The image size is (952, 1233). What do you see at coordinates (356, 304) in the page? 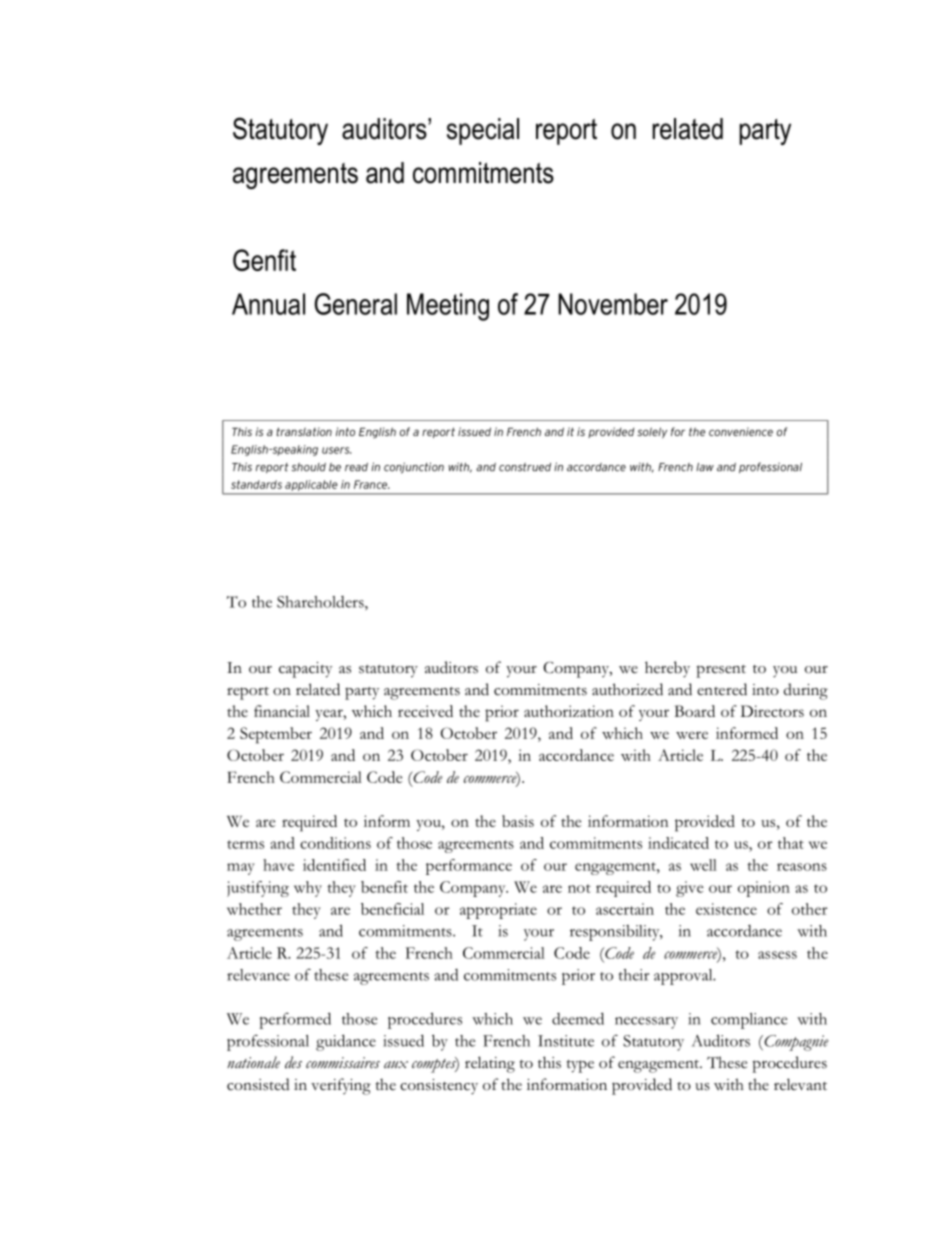
I see `General` at bounding box center [356, 304].
